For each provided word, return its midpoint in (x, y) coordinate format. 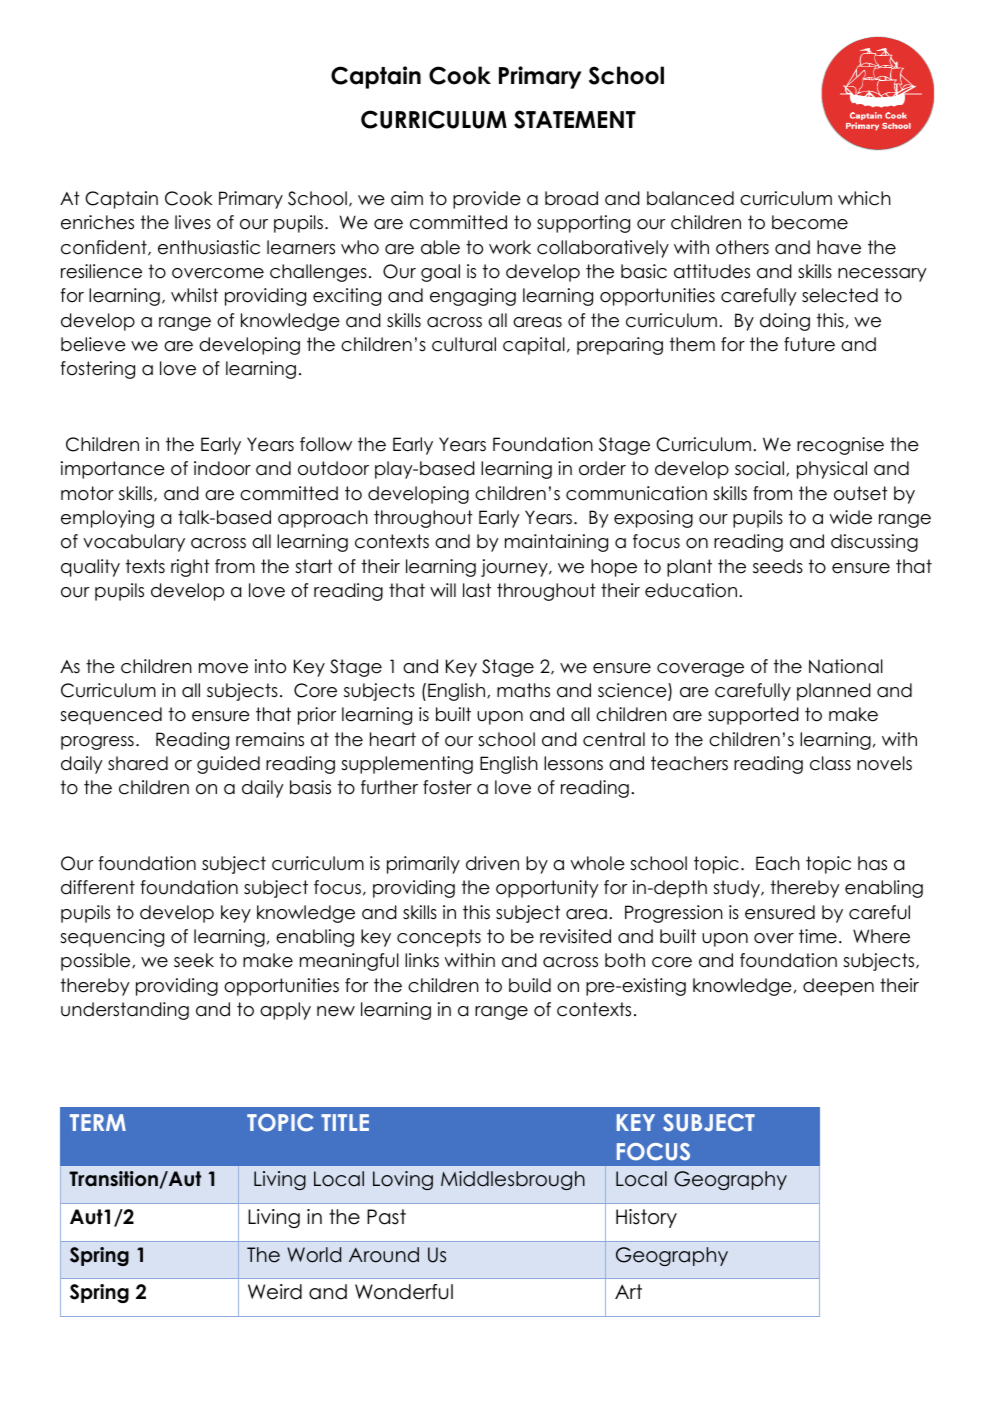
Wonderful (404, 1292)
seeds (778, 566)
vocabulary (134, 543)
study (738, 889)
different (98, 887)
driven (492, 863)
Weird (275, 1292)
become (810, 222)
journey (515, 568)
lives (193, 222)
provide (487, 200)
